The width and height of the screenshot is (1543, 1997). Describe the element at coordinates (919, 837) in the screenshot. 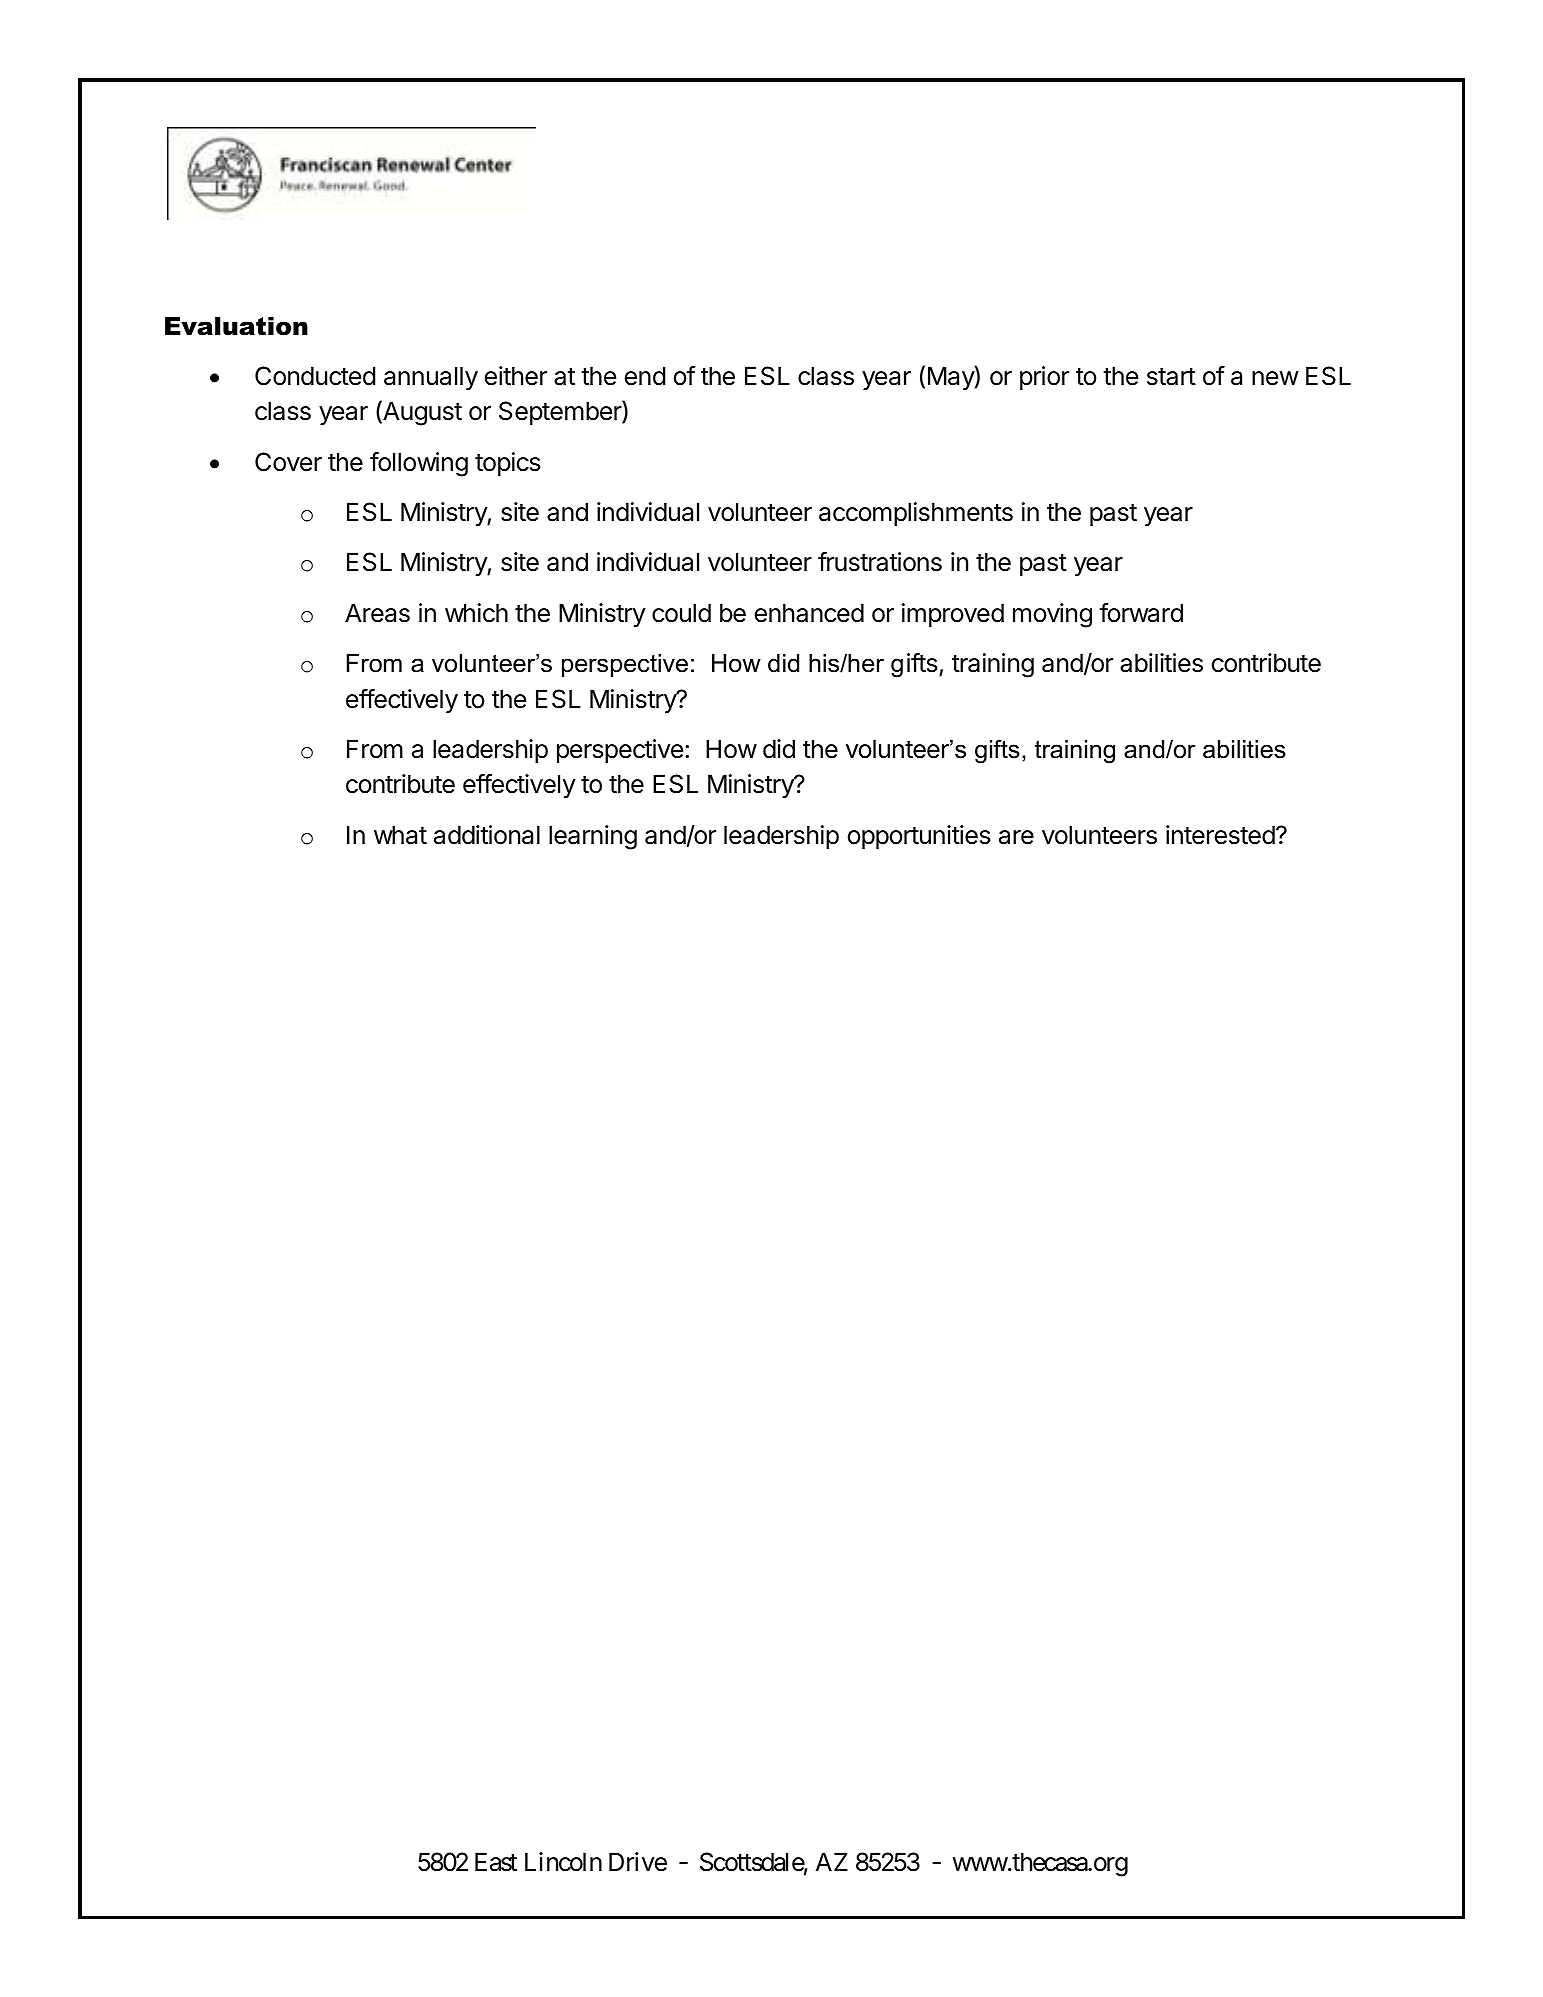

I see `opportunities` at that location.
